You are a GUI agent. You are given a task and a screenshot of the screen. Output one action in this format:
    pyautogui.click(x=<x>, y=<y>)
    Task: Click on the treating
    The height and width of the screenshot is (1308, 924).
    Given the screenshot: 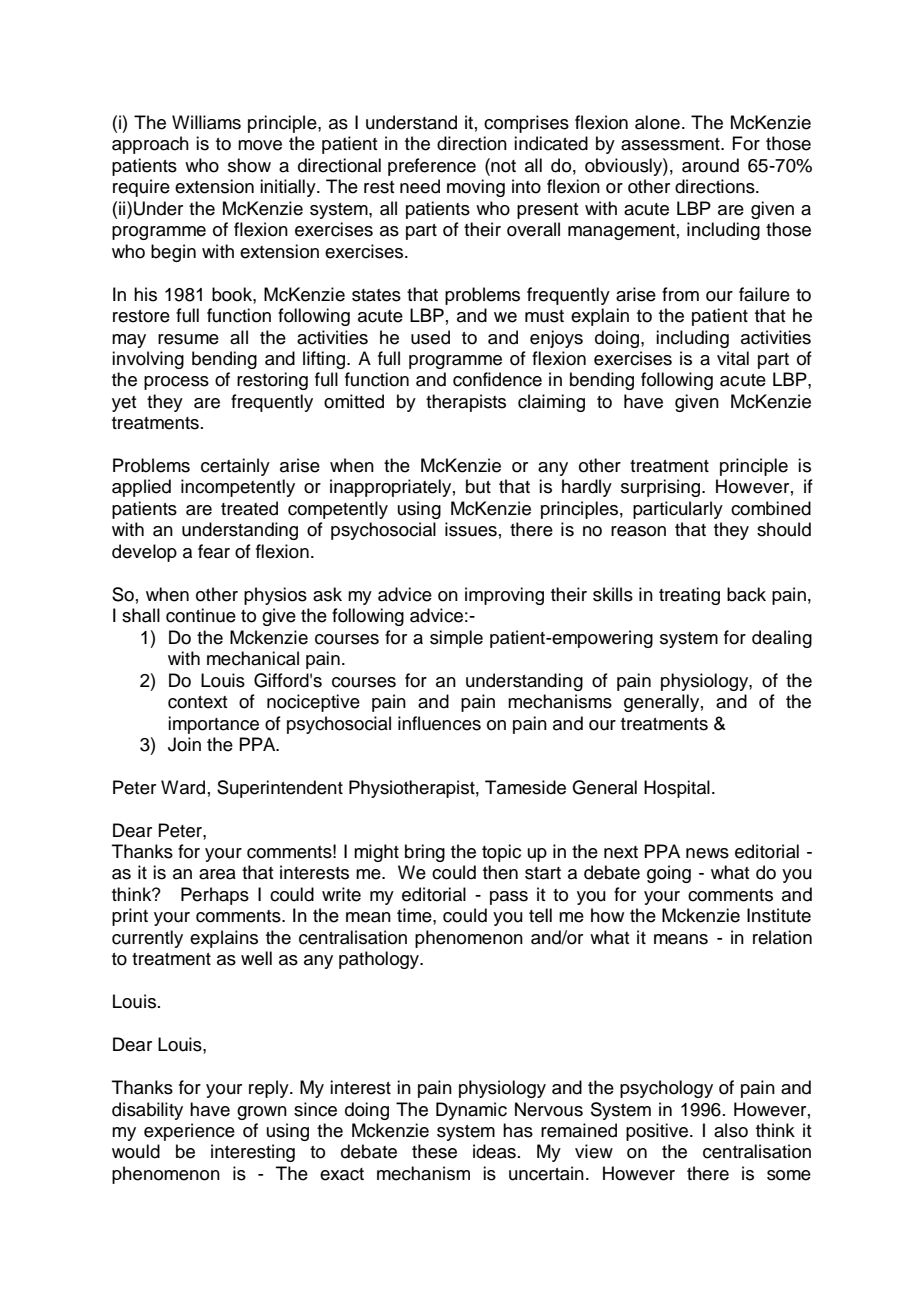 What is the action you would take?
    pyautogui.click(x=689, y=596)
